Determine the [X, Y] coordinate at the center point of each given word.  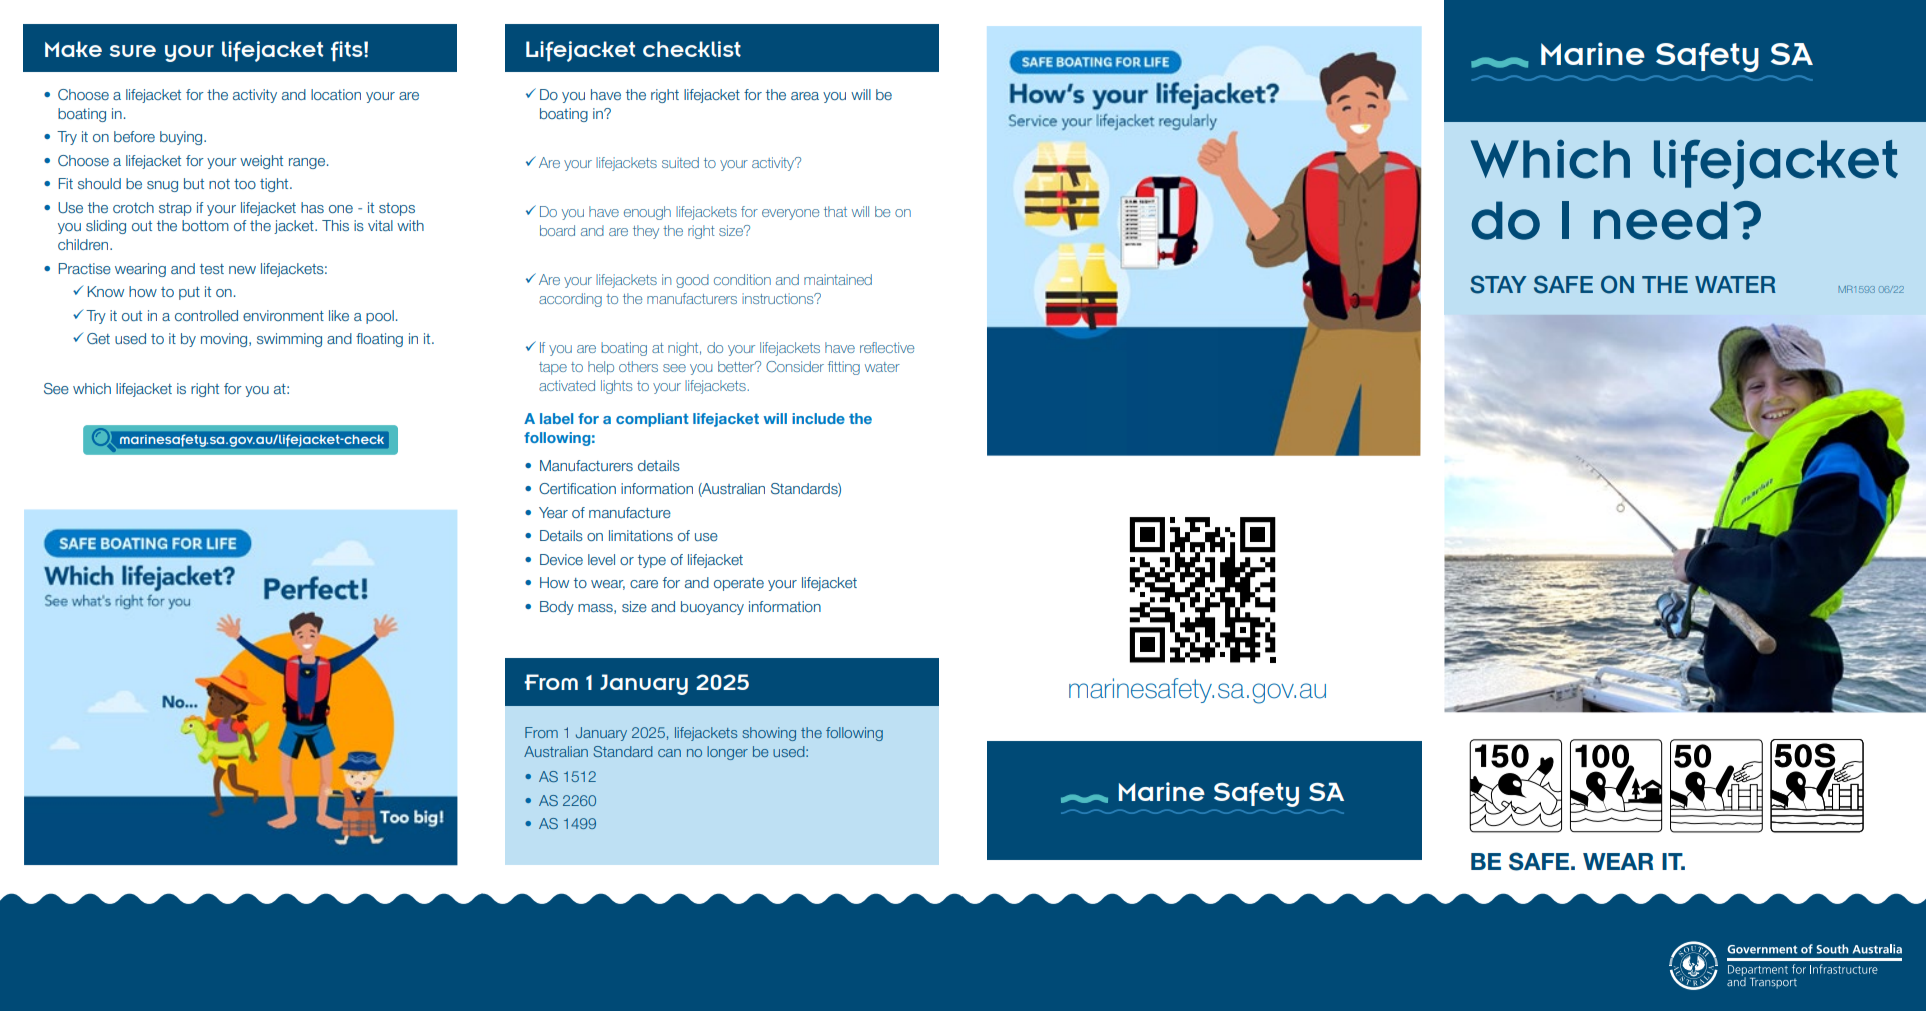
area [805, 96]
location [336, 94]
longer [727, 753]
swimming [289, 340]
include [818, 418]
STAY [1498, 284]
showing [769, 734]
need [1660, 220]
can [669, 753]
